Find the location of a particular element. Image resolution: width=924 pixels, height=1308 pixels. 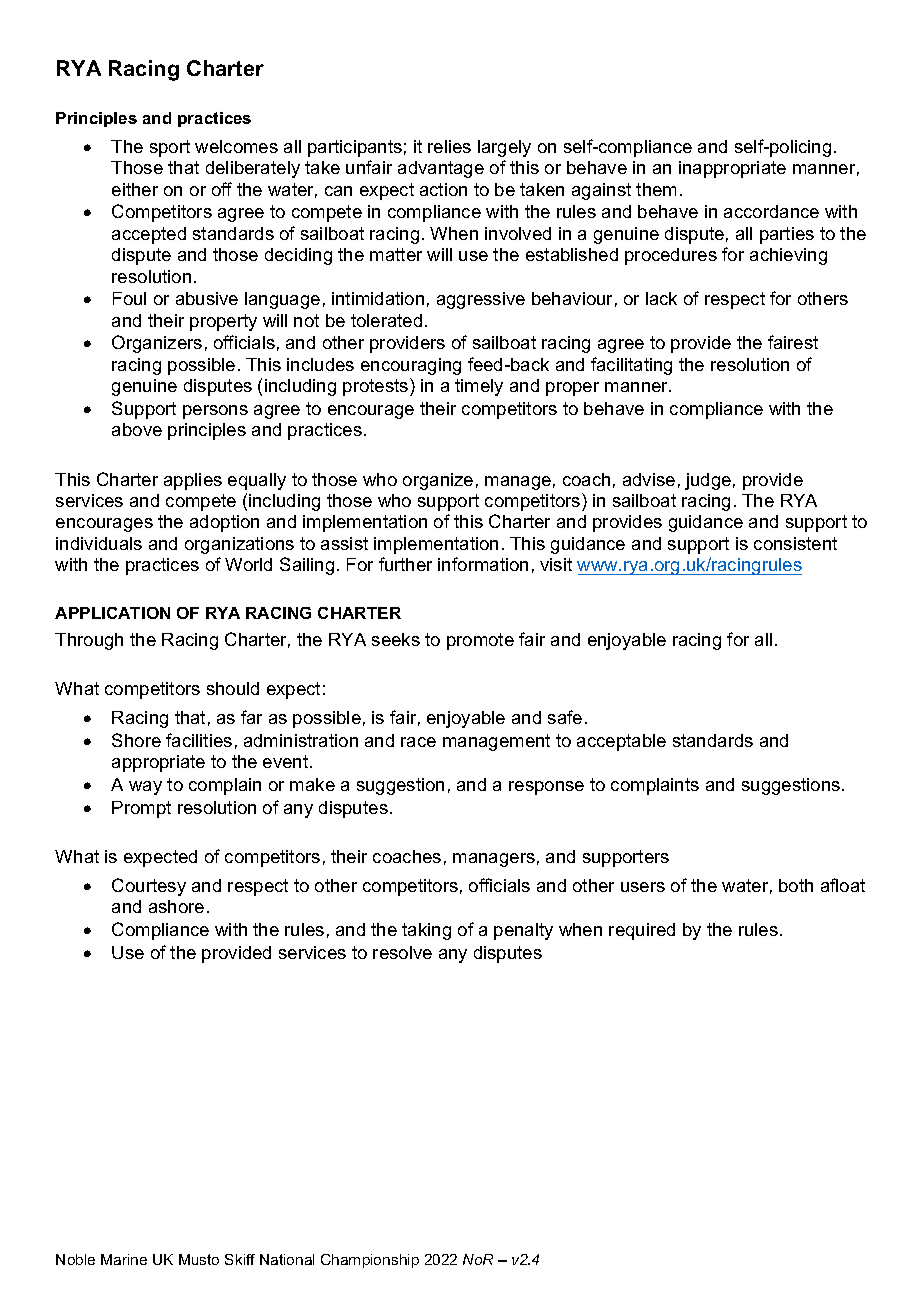

accordance is located at coordinates (771, 211).
